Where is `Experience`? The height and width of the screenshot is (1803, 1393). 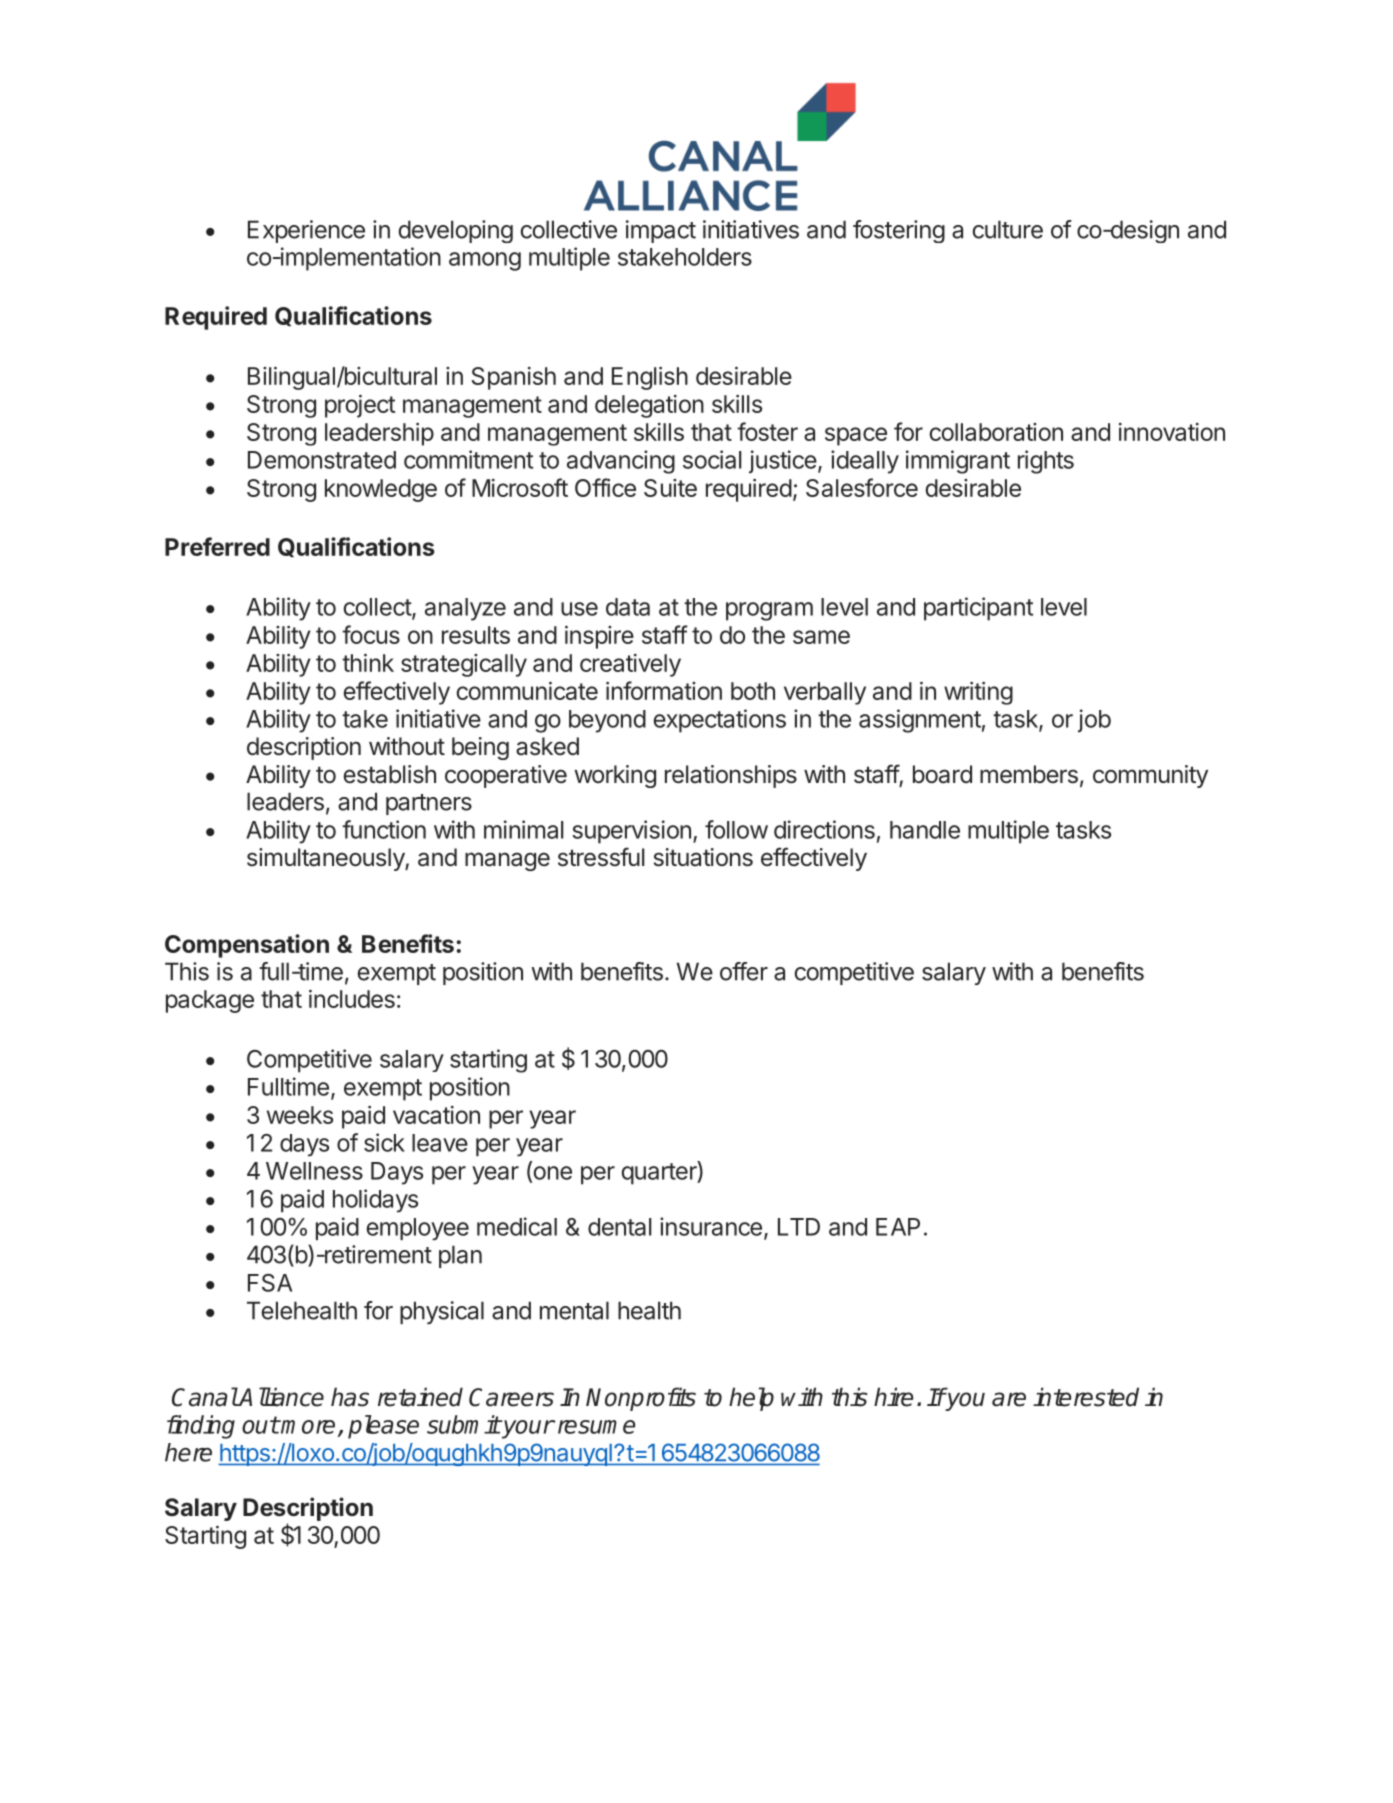
Experience is located at coordinates (306, 231).
